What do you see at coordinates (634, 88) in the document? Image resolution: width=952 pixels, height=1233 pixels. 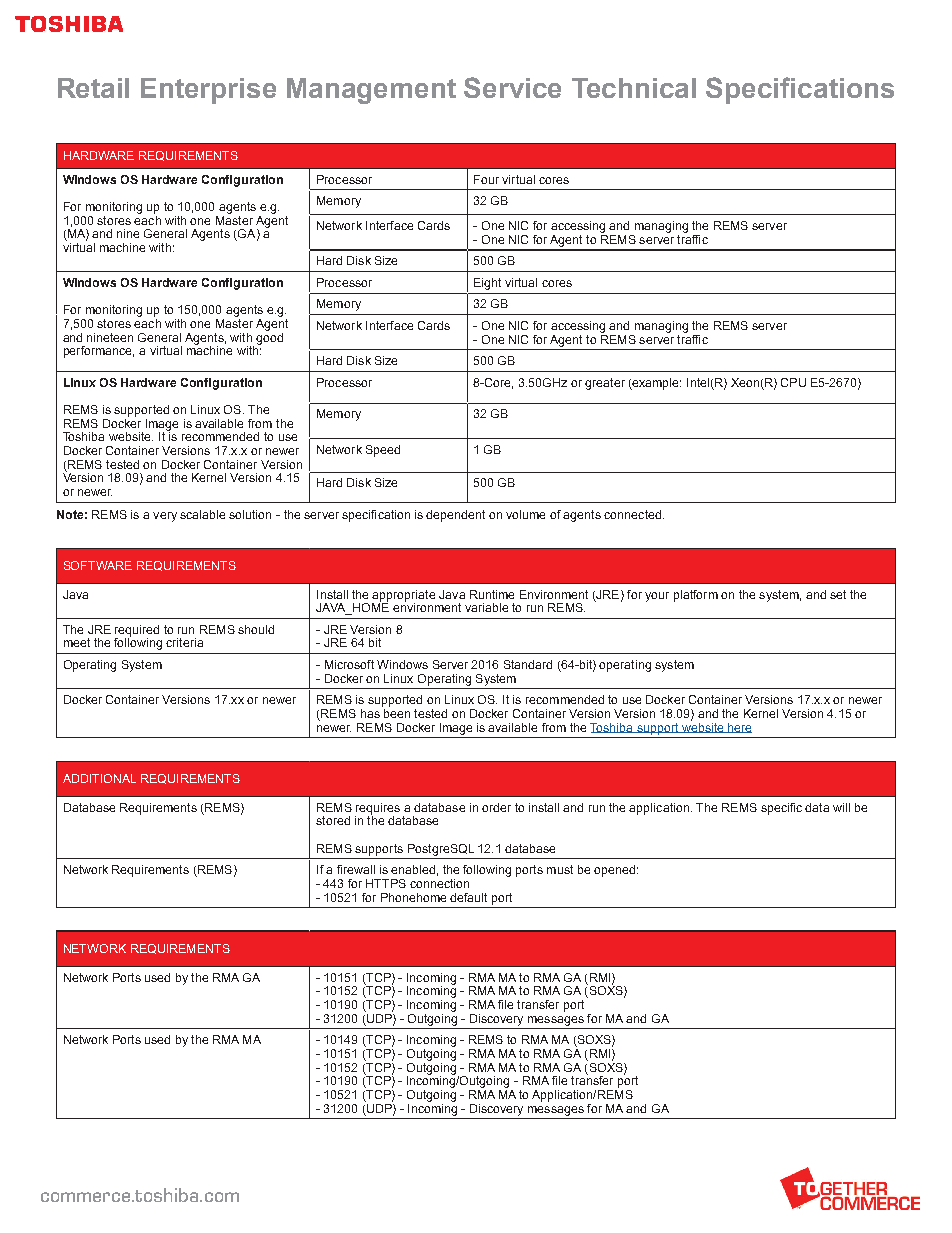 I see `Technical` at bounding box center [634, 88].
